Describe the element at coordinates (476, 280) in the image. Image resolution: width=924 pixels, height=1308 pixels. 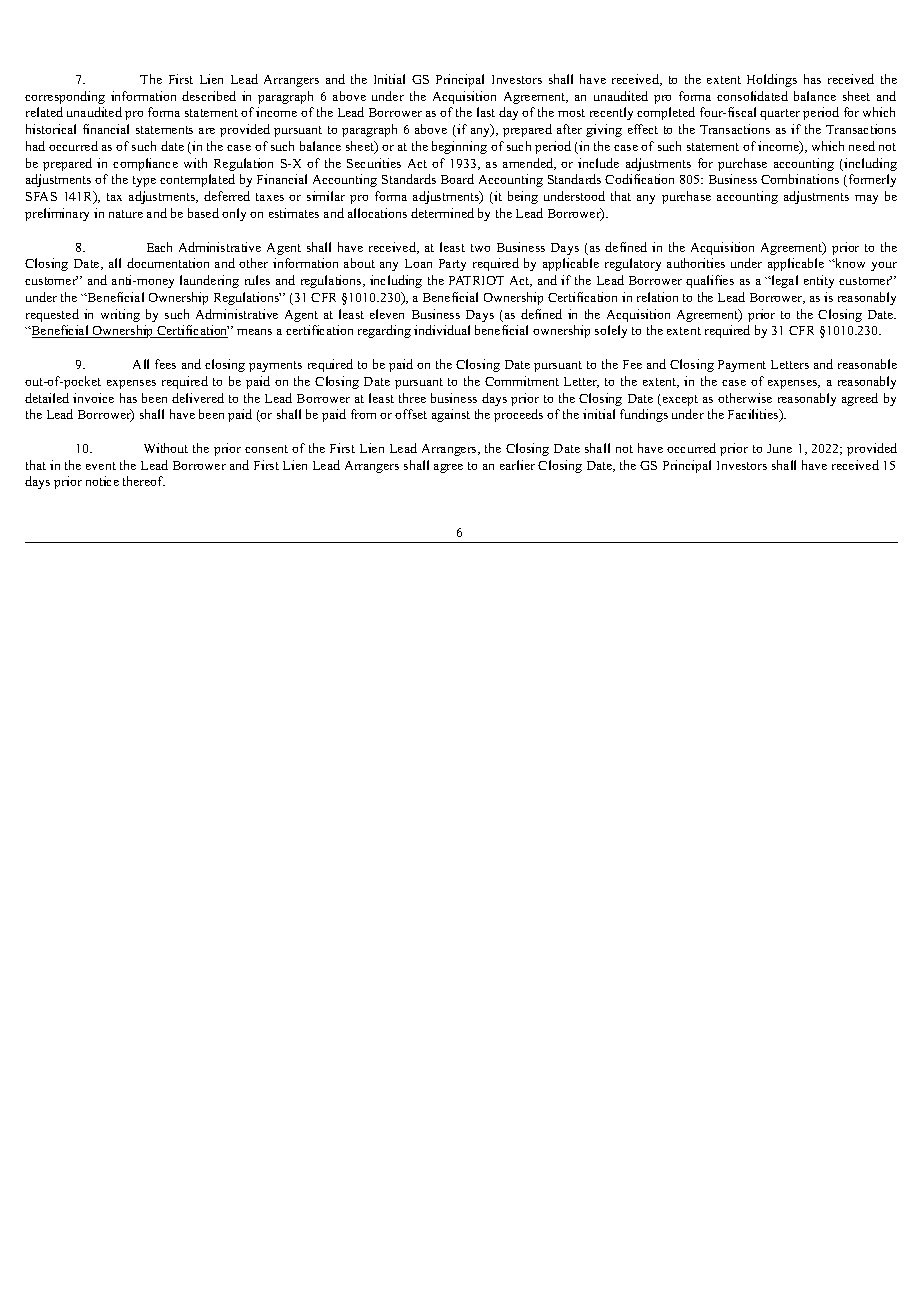
I see `PATRIOT` at that location.
